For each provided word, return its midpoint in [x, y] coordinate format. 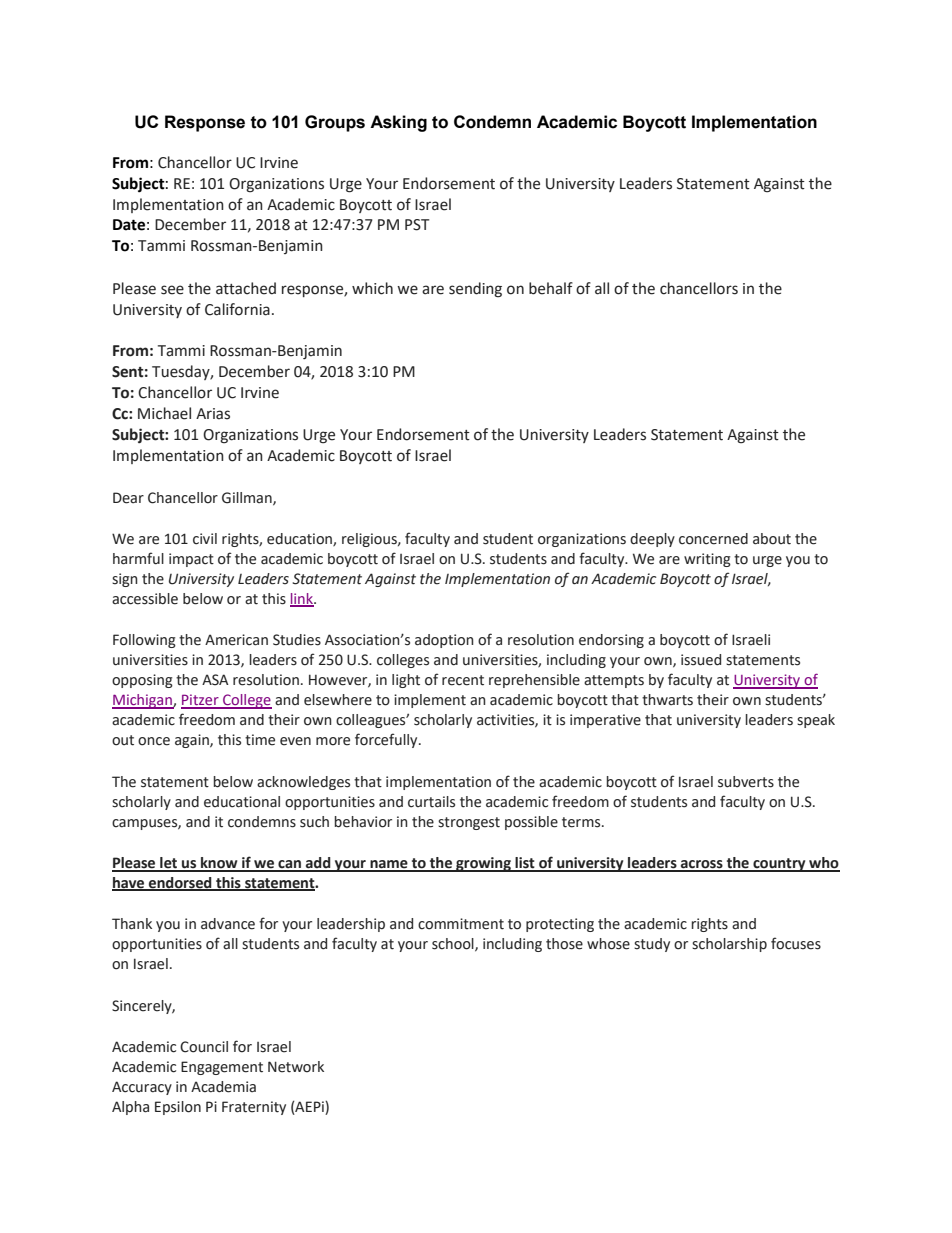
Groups [335, 123]
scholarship [729, 945]
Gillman [248, 498]
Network [296, 1067]
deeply [652, 540]
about [772, 539]
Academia [223, 1087]
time [260, 740]
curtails [431, 802]
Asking [398, 123]
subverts [746, 782]
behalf [551, 288]
